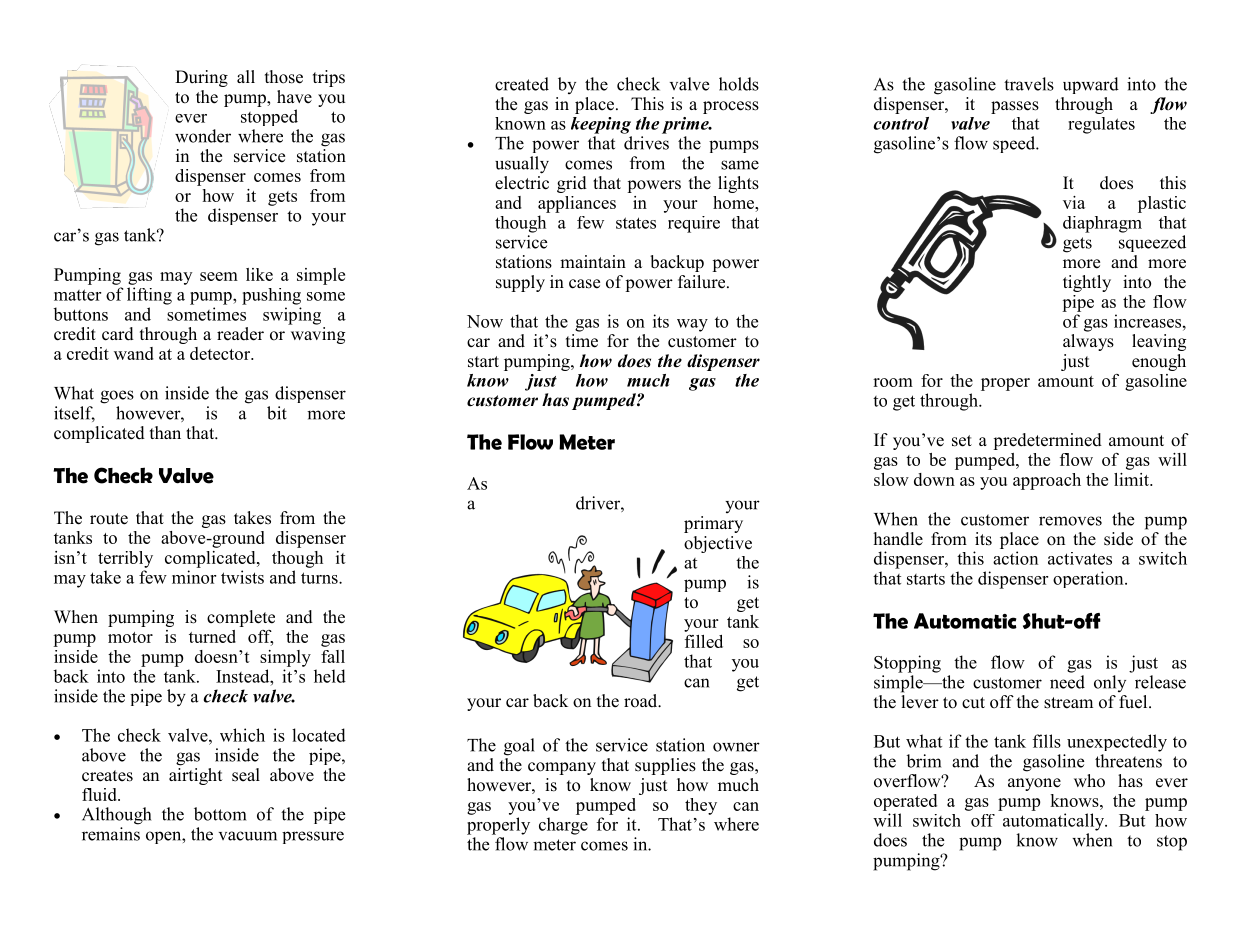  What do you see at coordinates (601, 125) in the screenshot?
I see `keeping` at bounding box center [601, 125].
